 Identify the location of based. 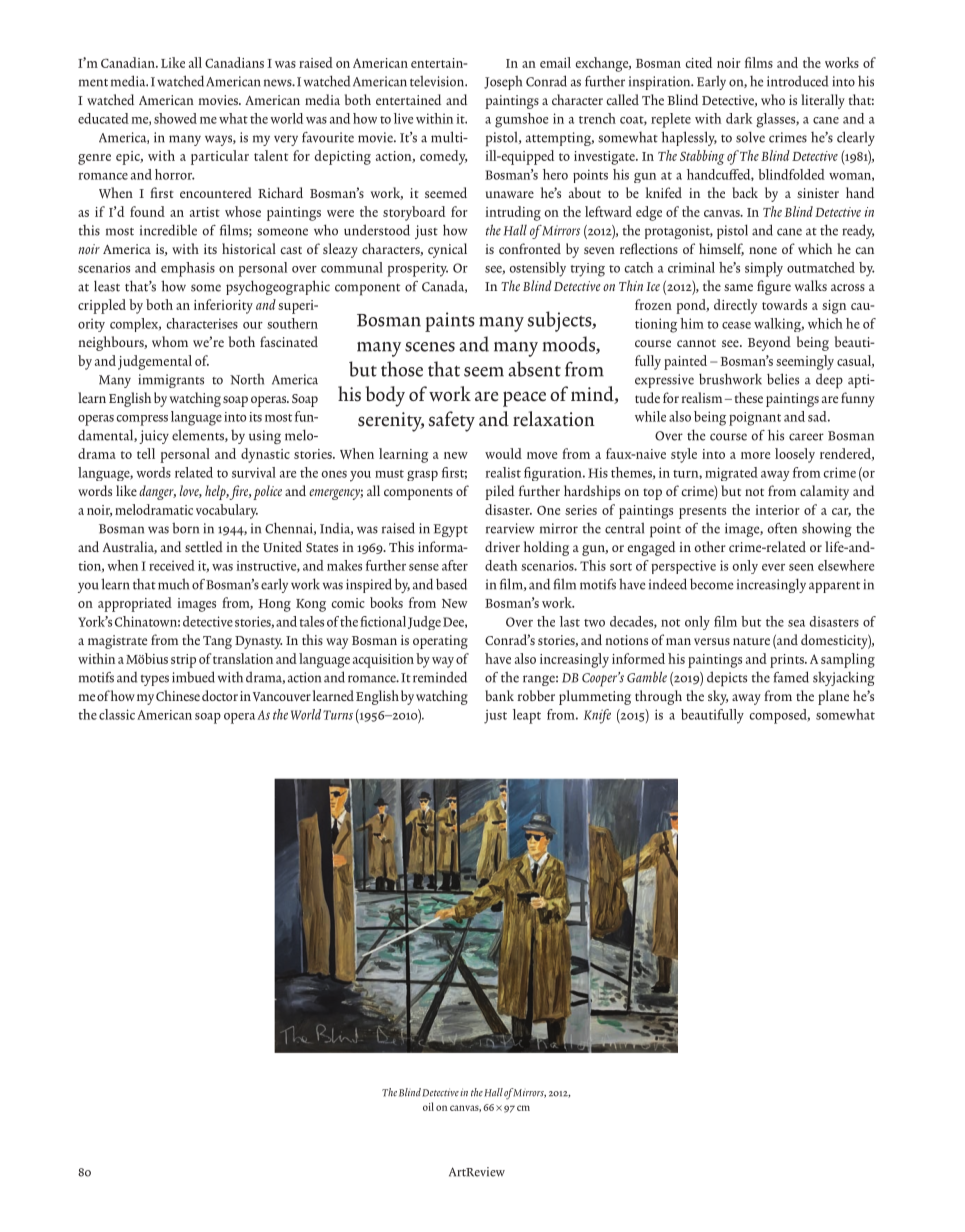
(451, 584).
